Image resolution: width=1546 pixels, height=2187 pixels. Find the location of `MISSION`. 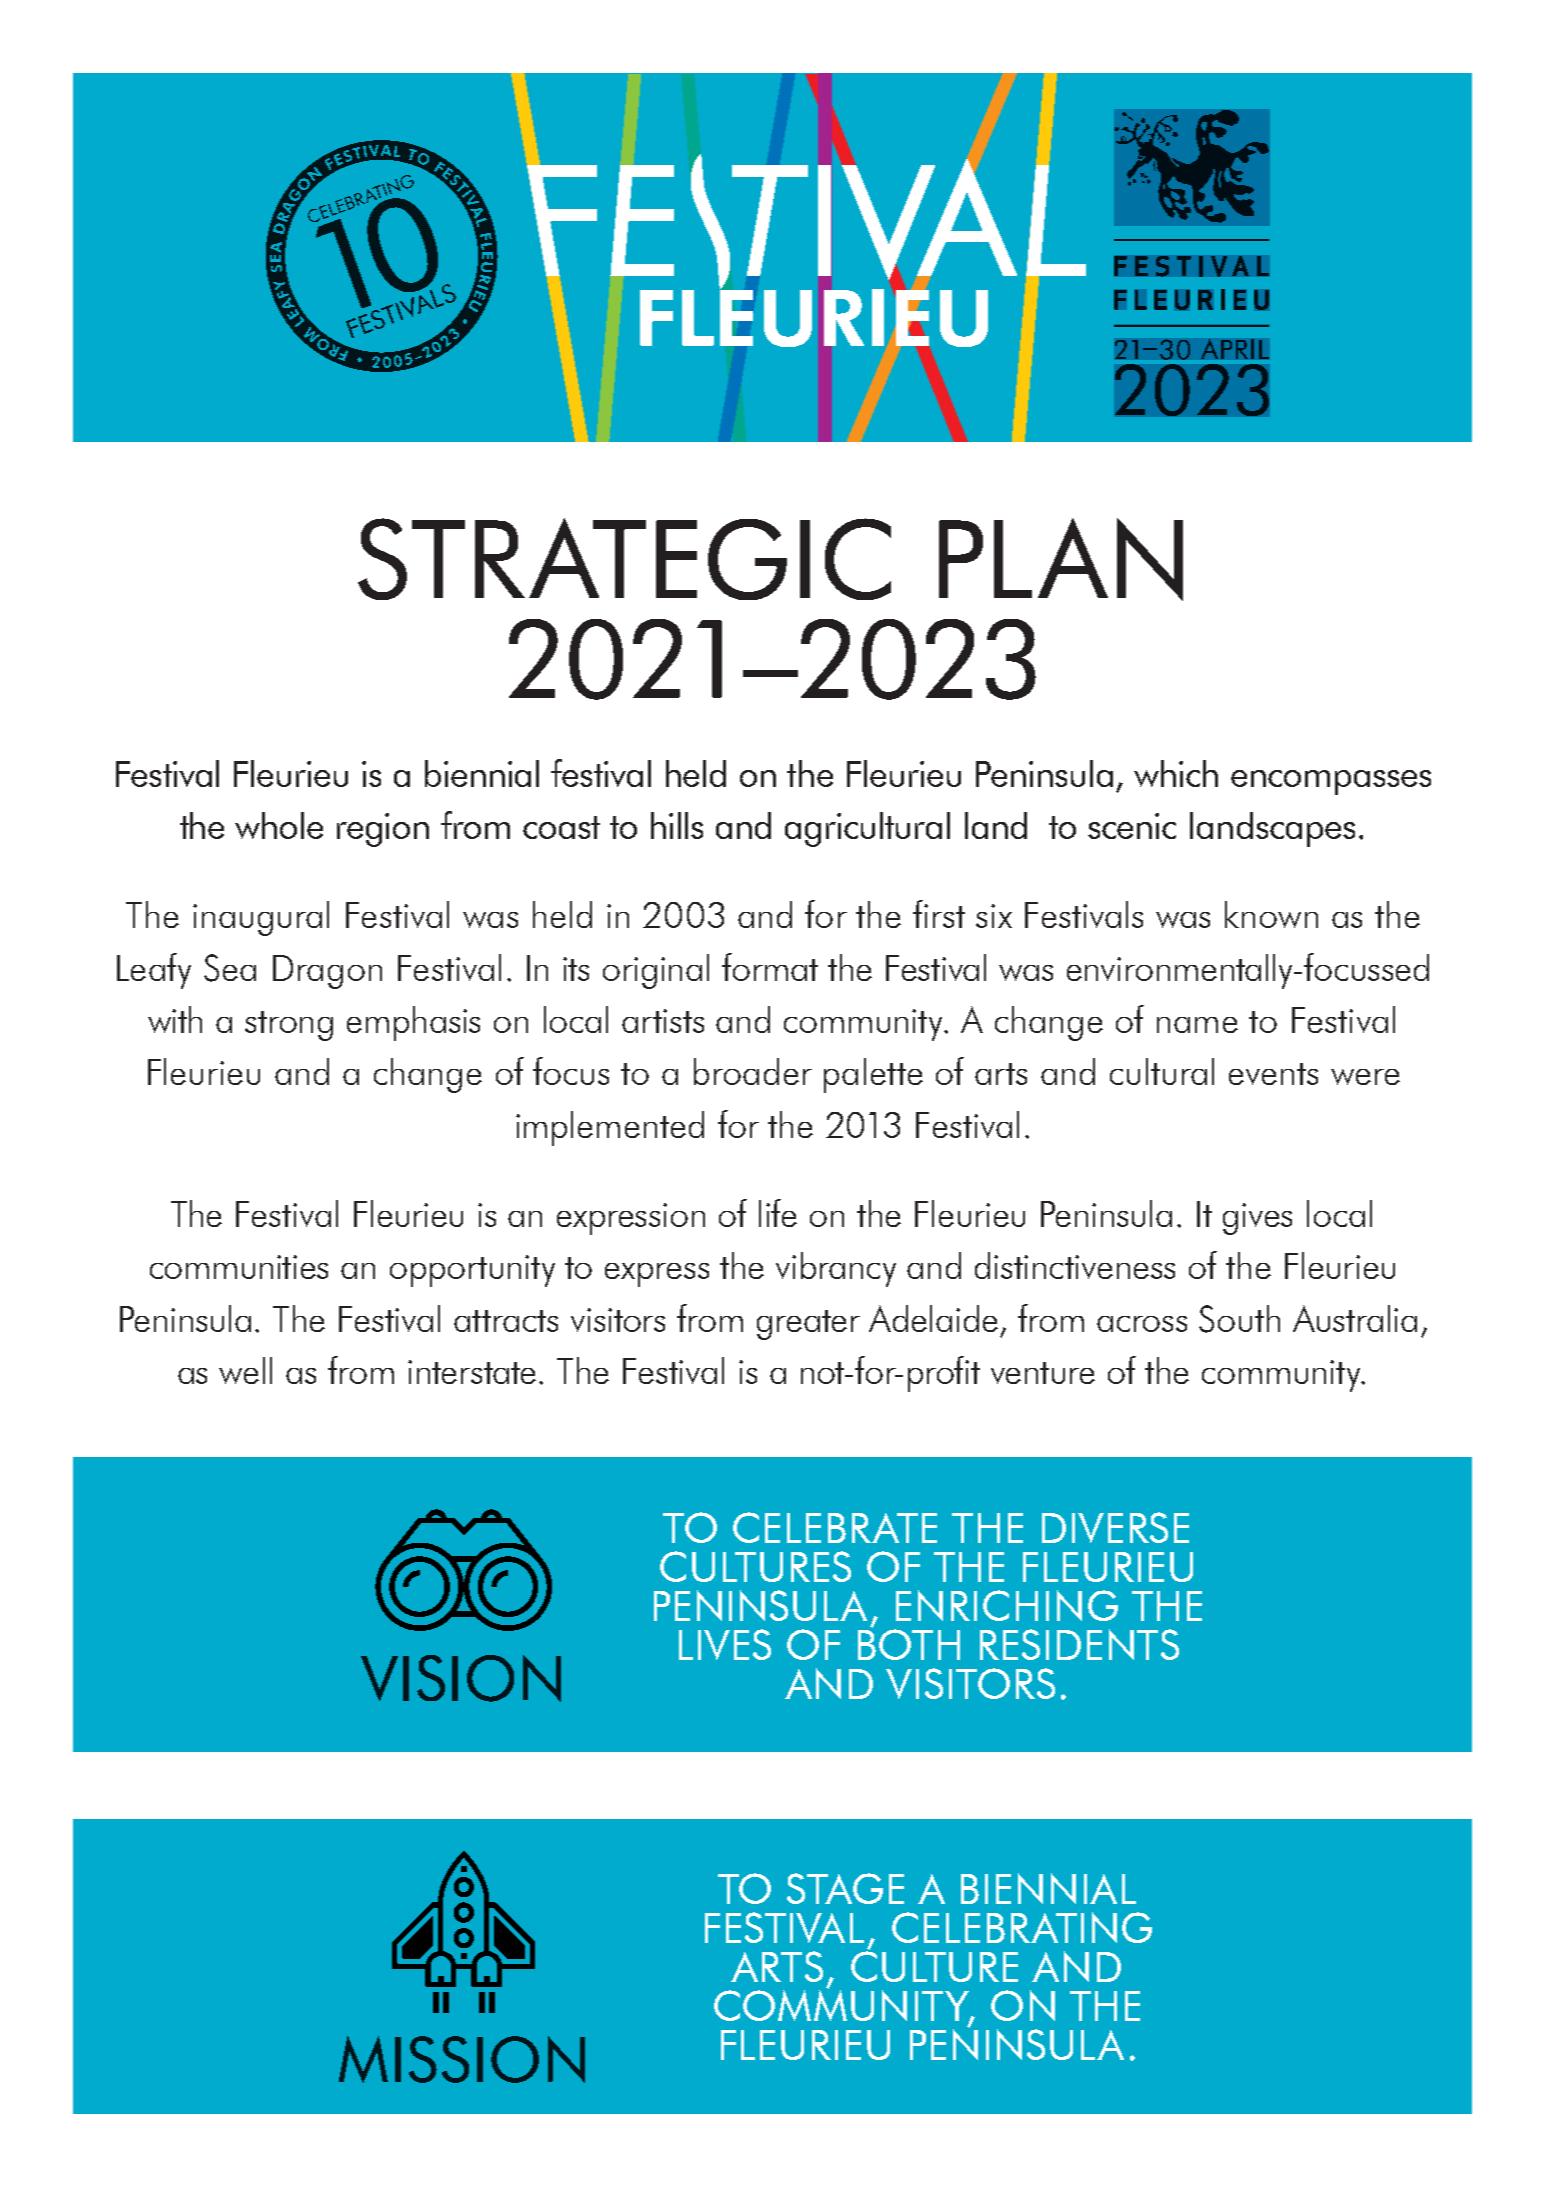

MISSION is located at coordinates (462, 2059).
